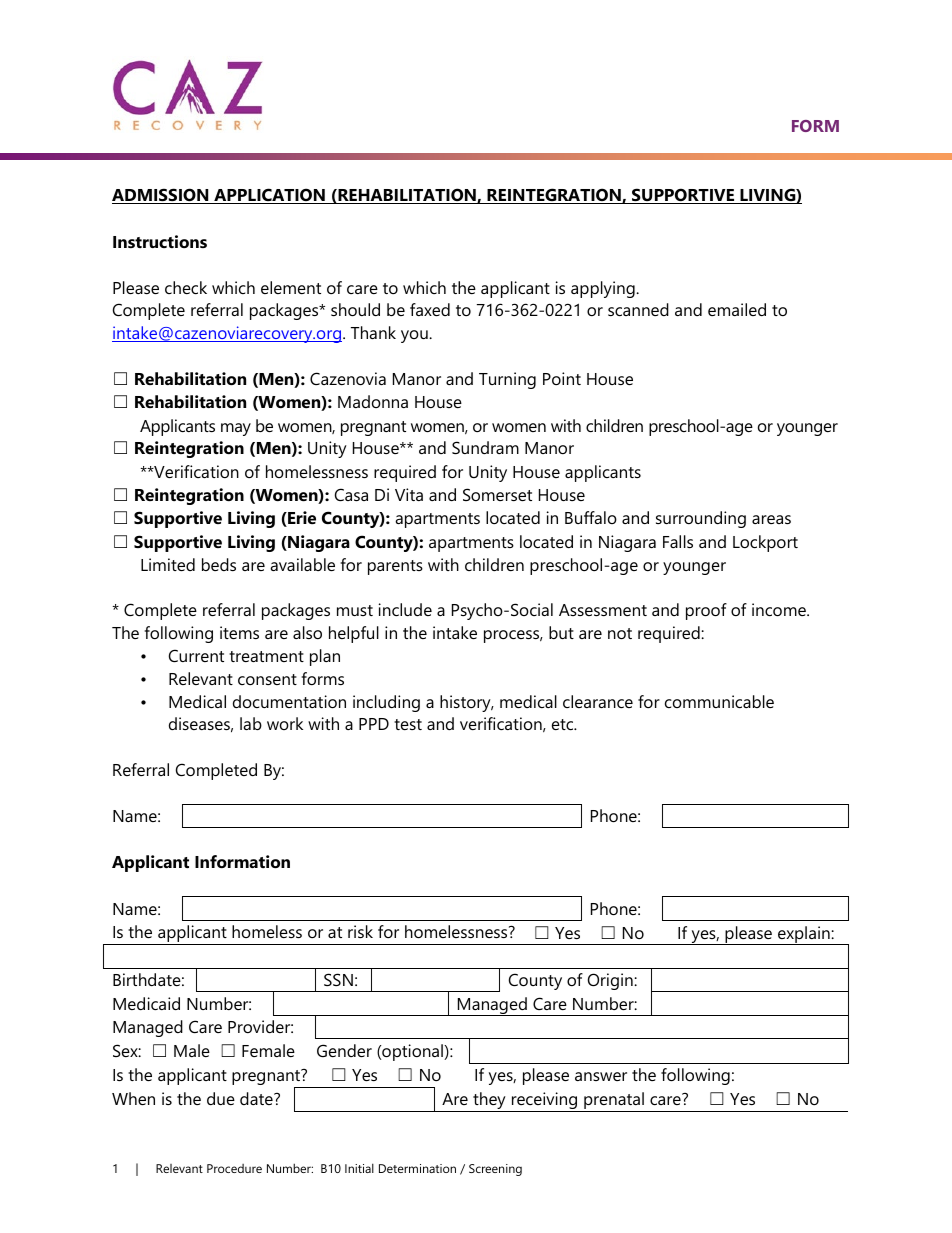 The height and width of the document is (1233, 952). Describe the element at coordinates (160, 241) in the document. I see `Instructions` at that location.
